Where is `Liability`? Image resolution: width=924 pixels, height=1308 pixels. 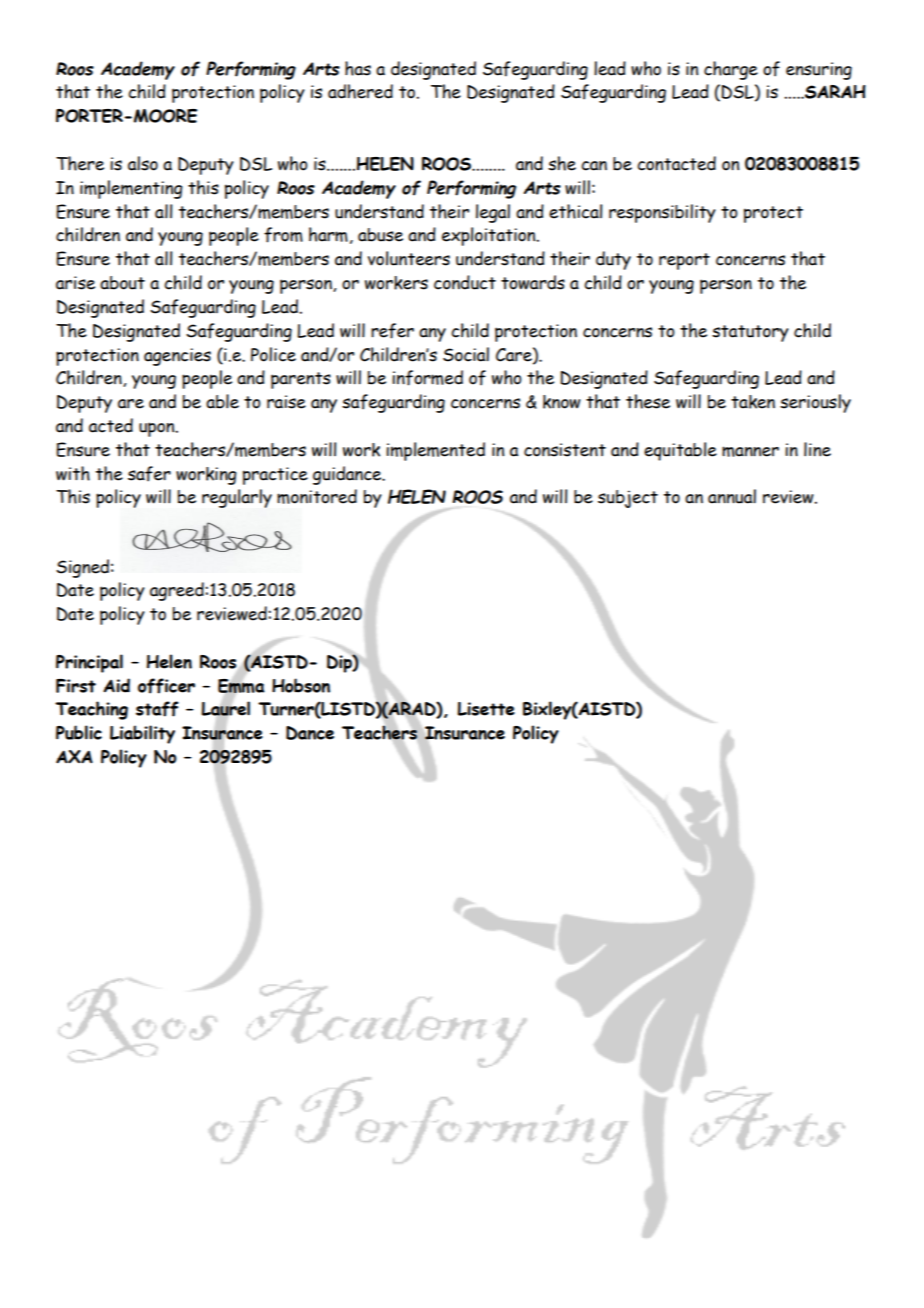
Liability is located at coordinates (142, 734).
